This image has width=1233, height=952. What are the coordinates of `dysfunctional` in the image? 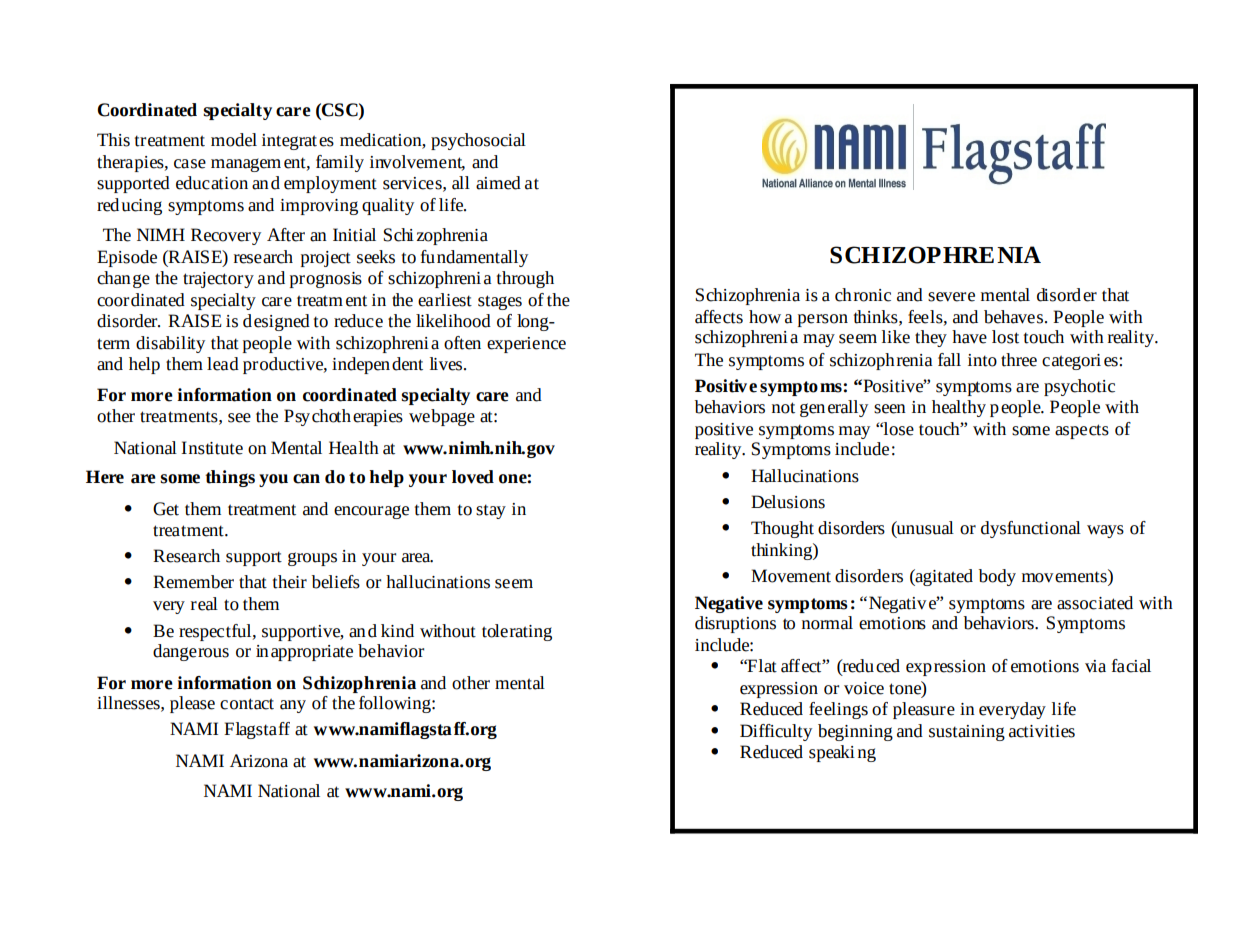 It's located at (1031, 529).
